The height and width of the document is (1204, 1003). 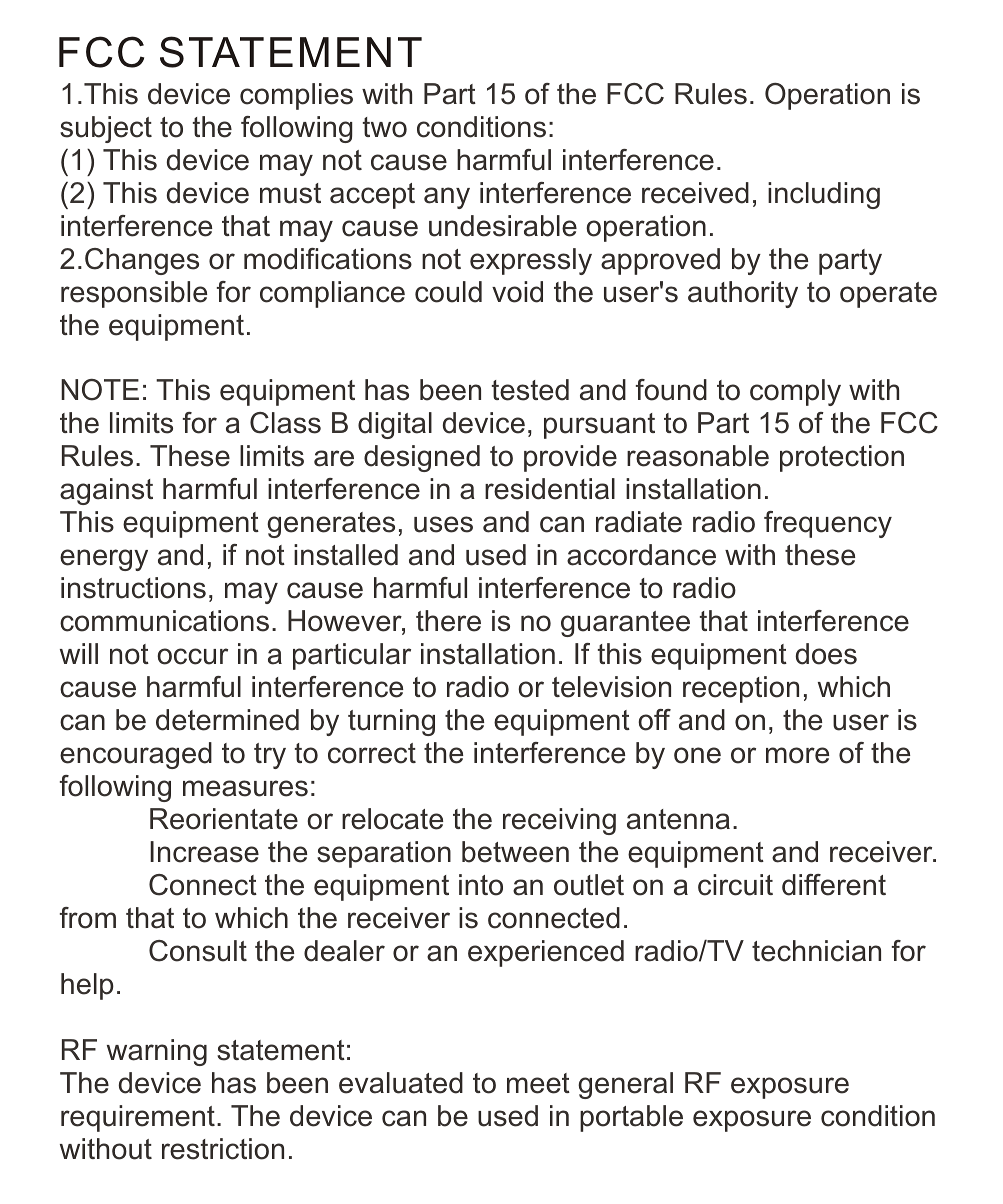 I want to click on requirement, so click(x=138, y=1118).
